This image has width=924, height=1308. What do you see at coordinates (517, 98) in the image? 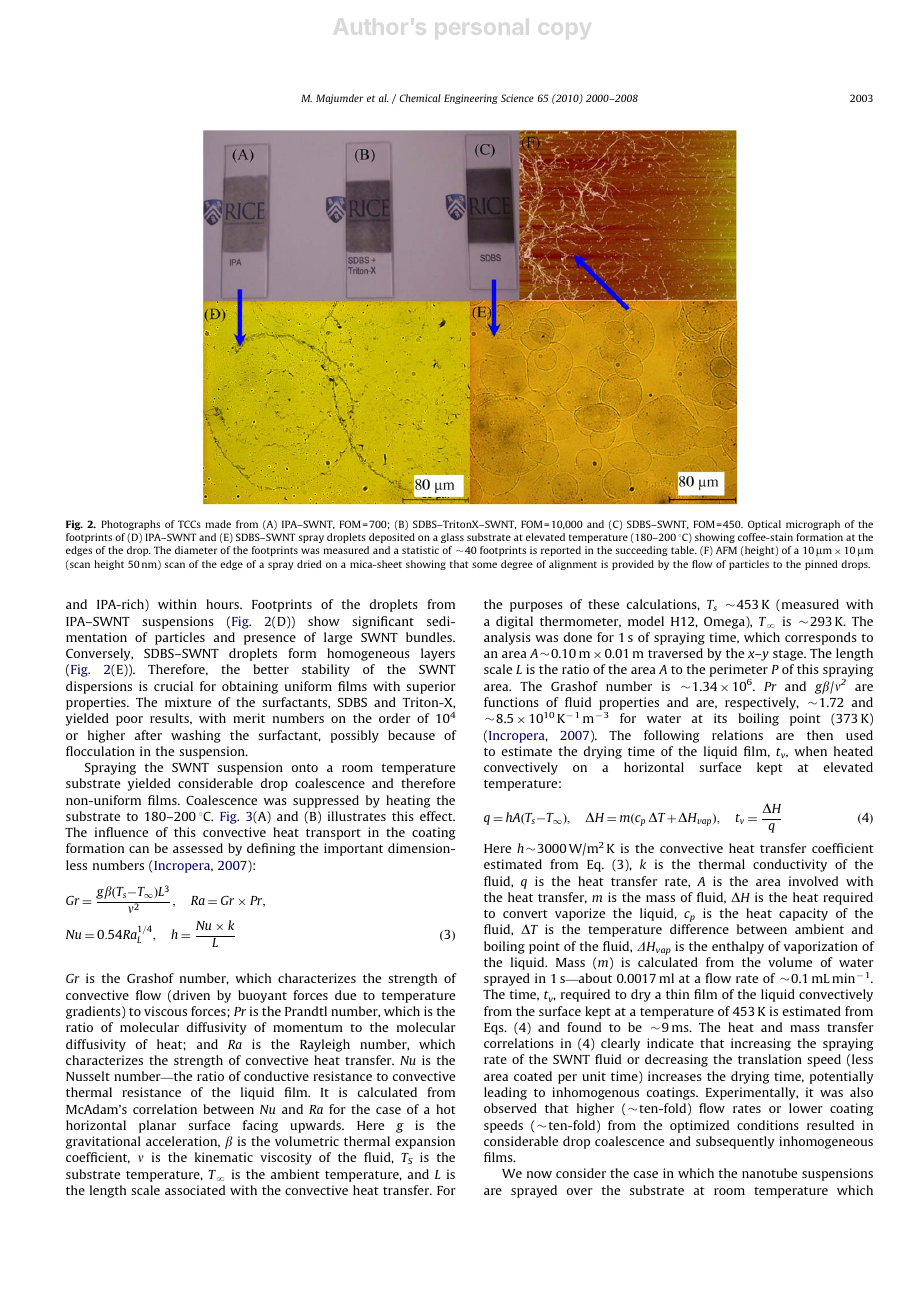
I see `Science` at bounding box center [517, 98].
